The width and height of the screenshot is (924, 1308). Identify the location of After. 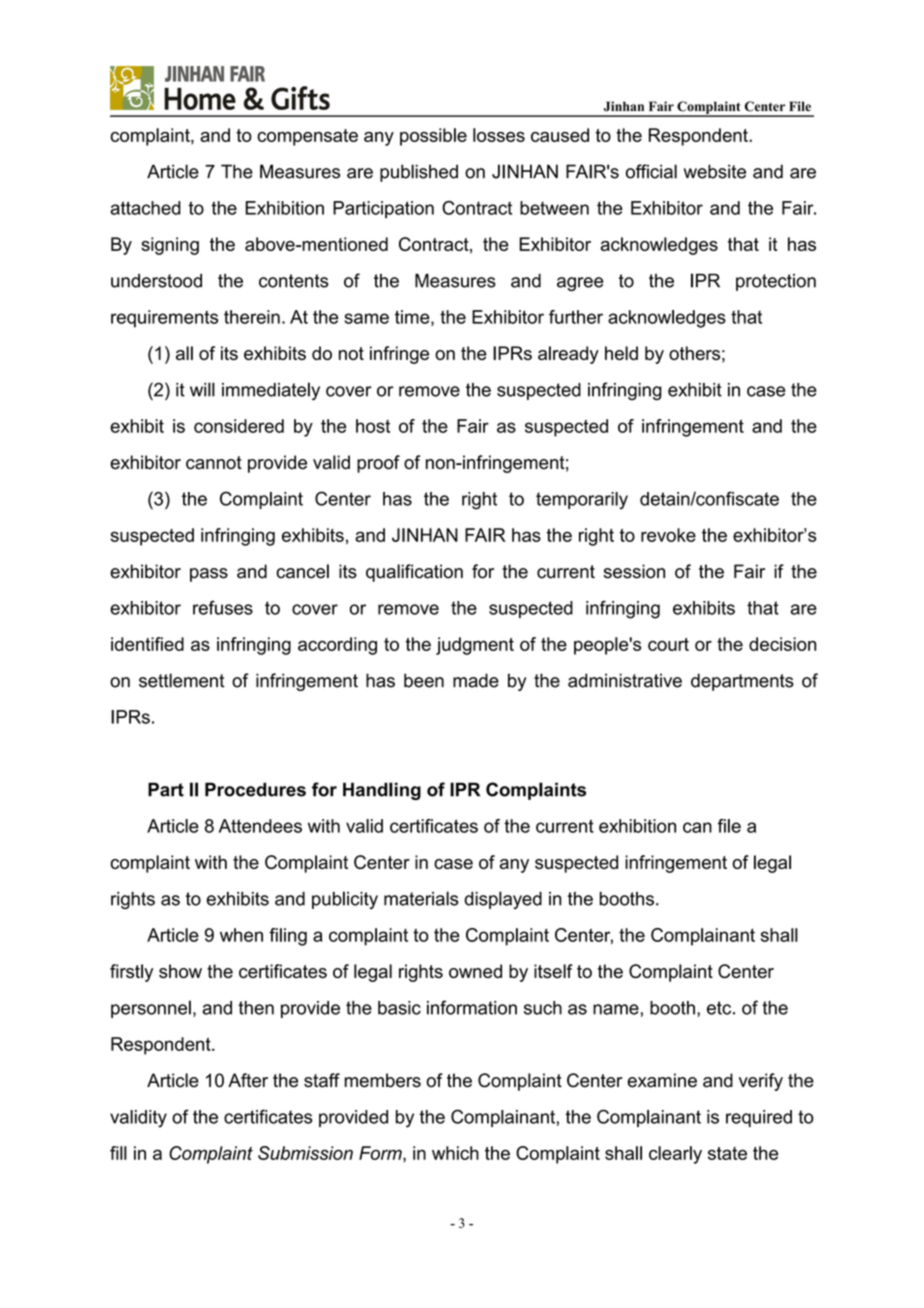
(248, 1080).
